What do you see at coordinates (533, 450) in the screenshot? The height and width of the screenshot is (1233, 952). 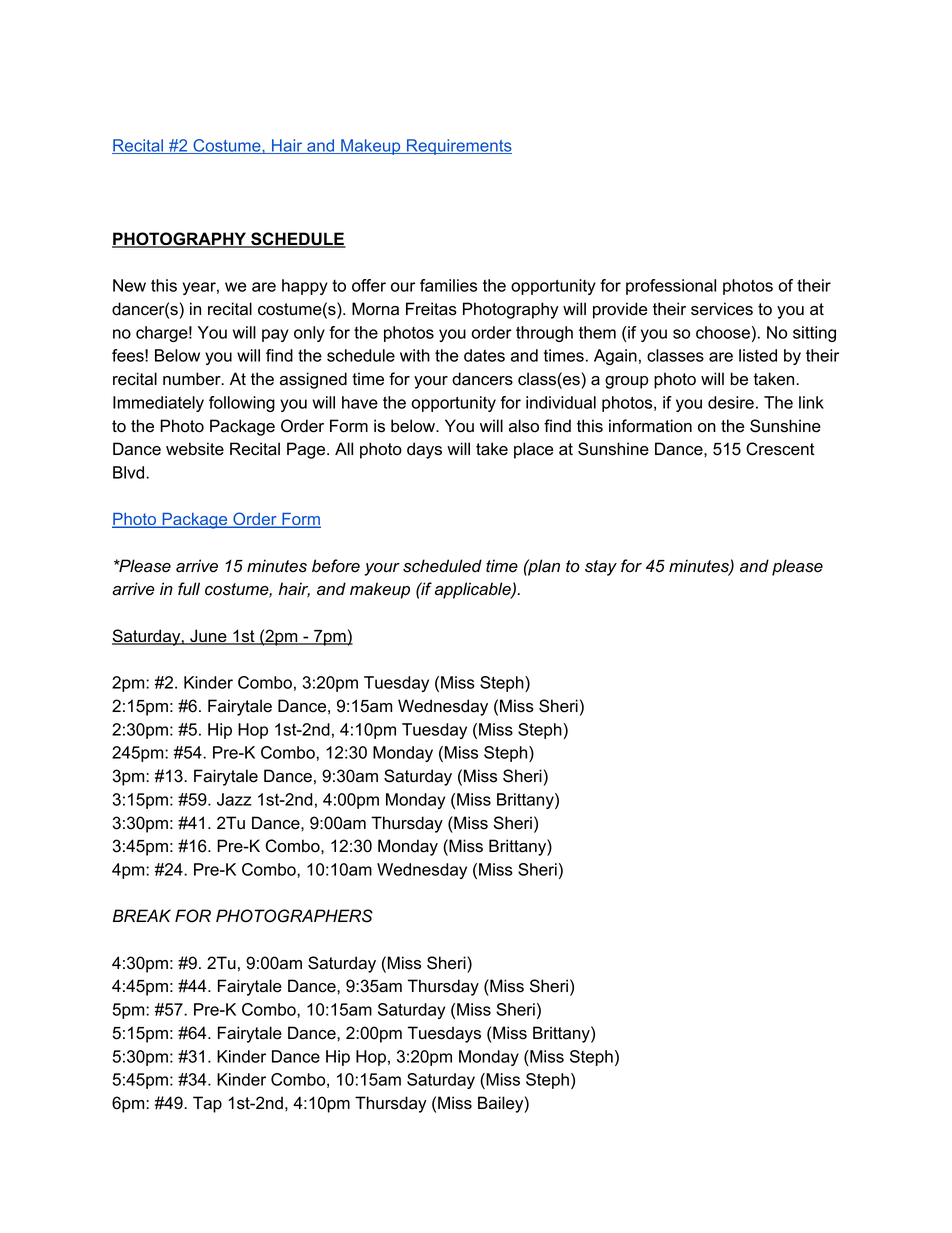 I see `place` at bounding box center [533, 450].
